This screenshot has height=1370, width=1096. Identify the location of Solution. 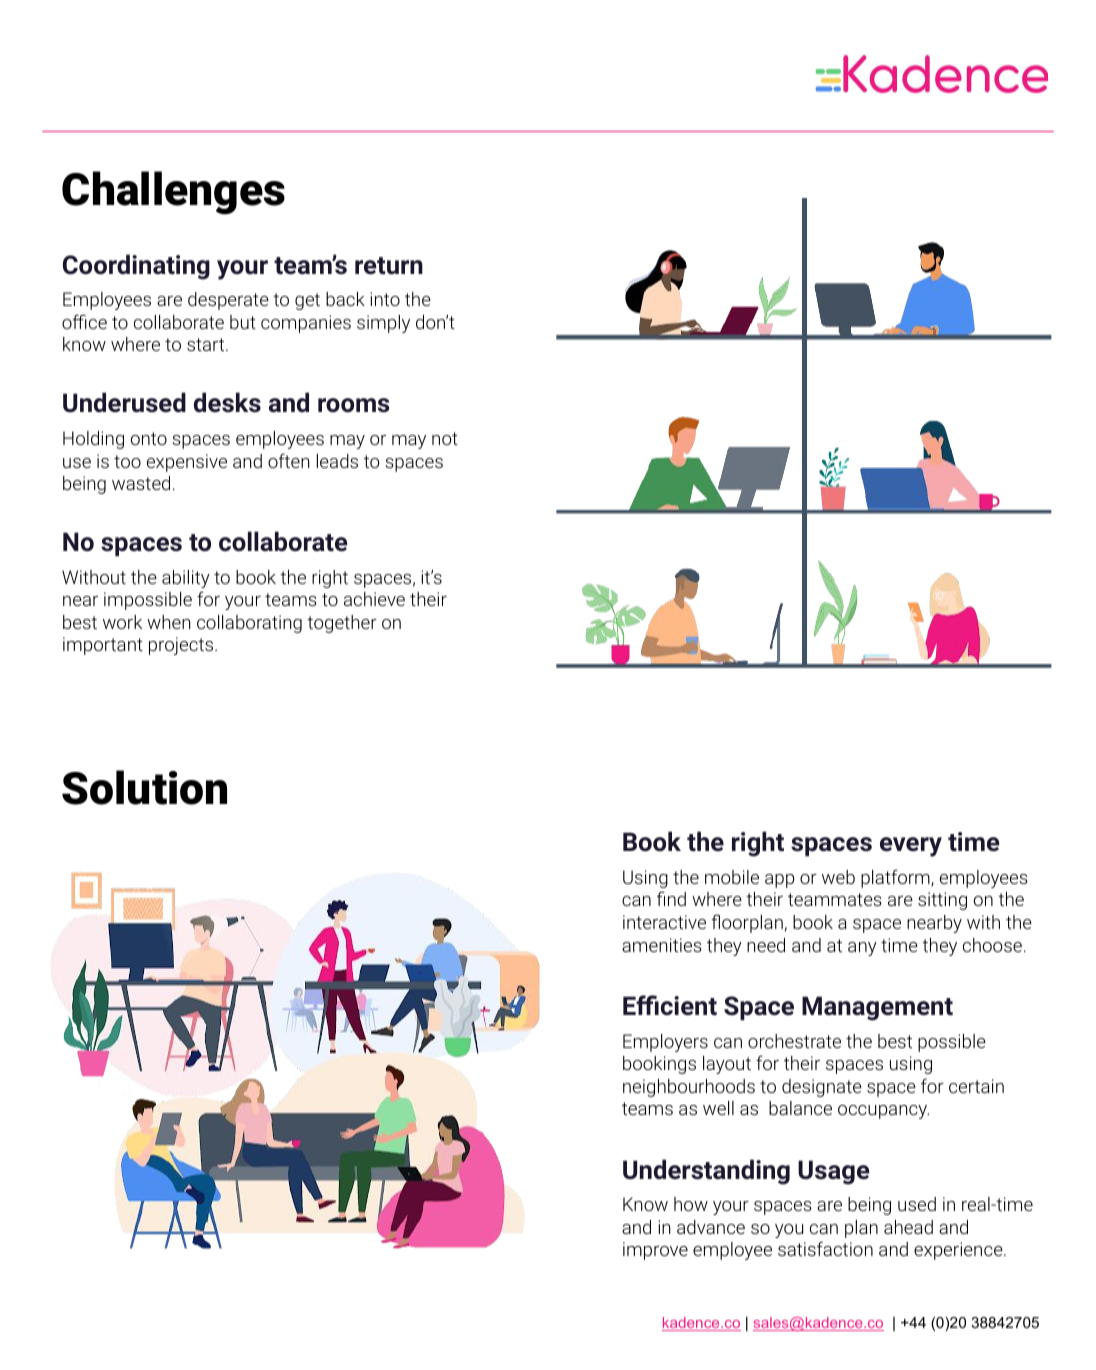
(144, 787).
